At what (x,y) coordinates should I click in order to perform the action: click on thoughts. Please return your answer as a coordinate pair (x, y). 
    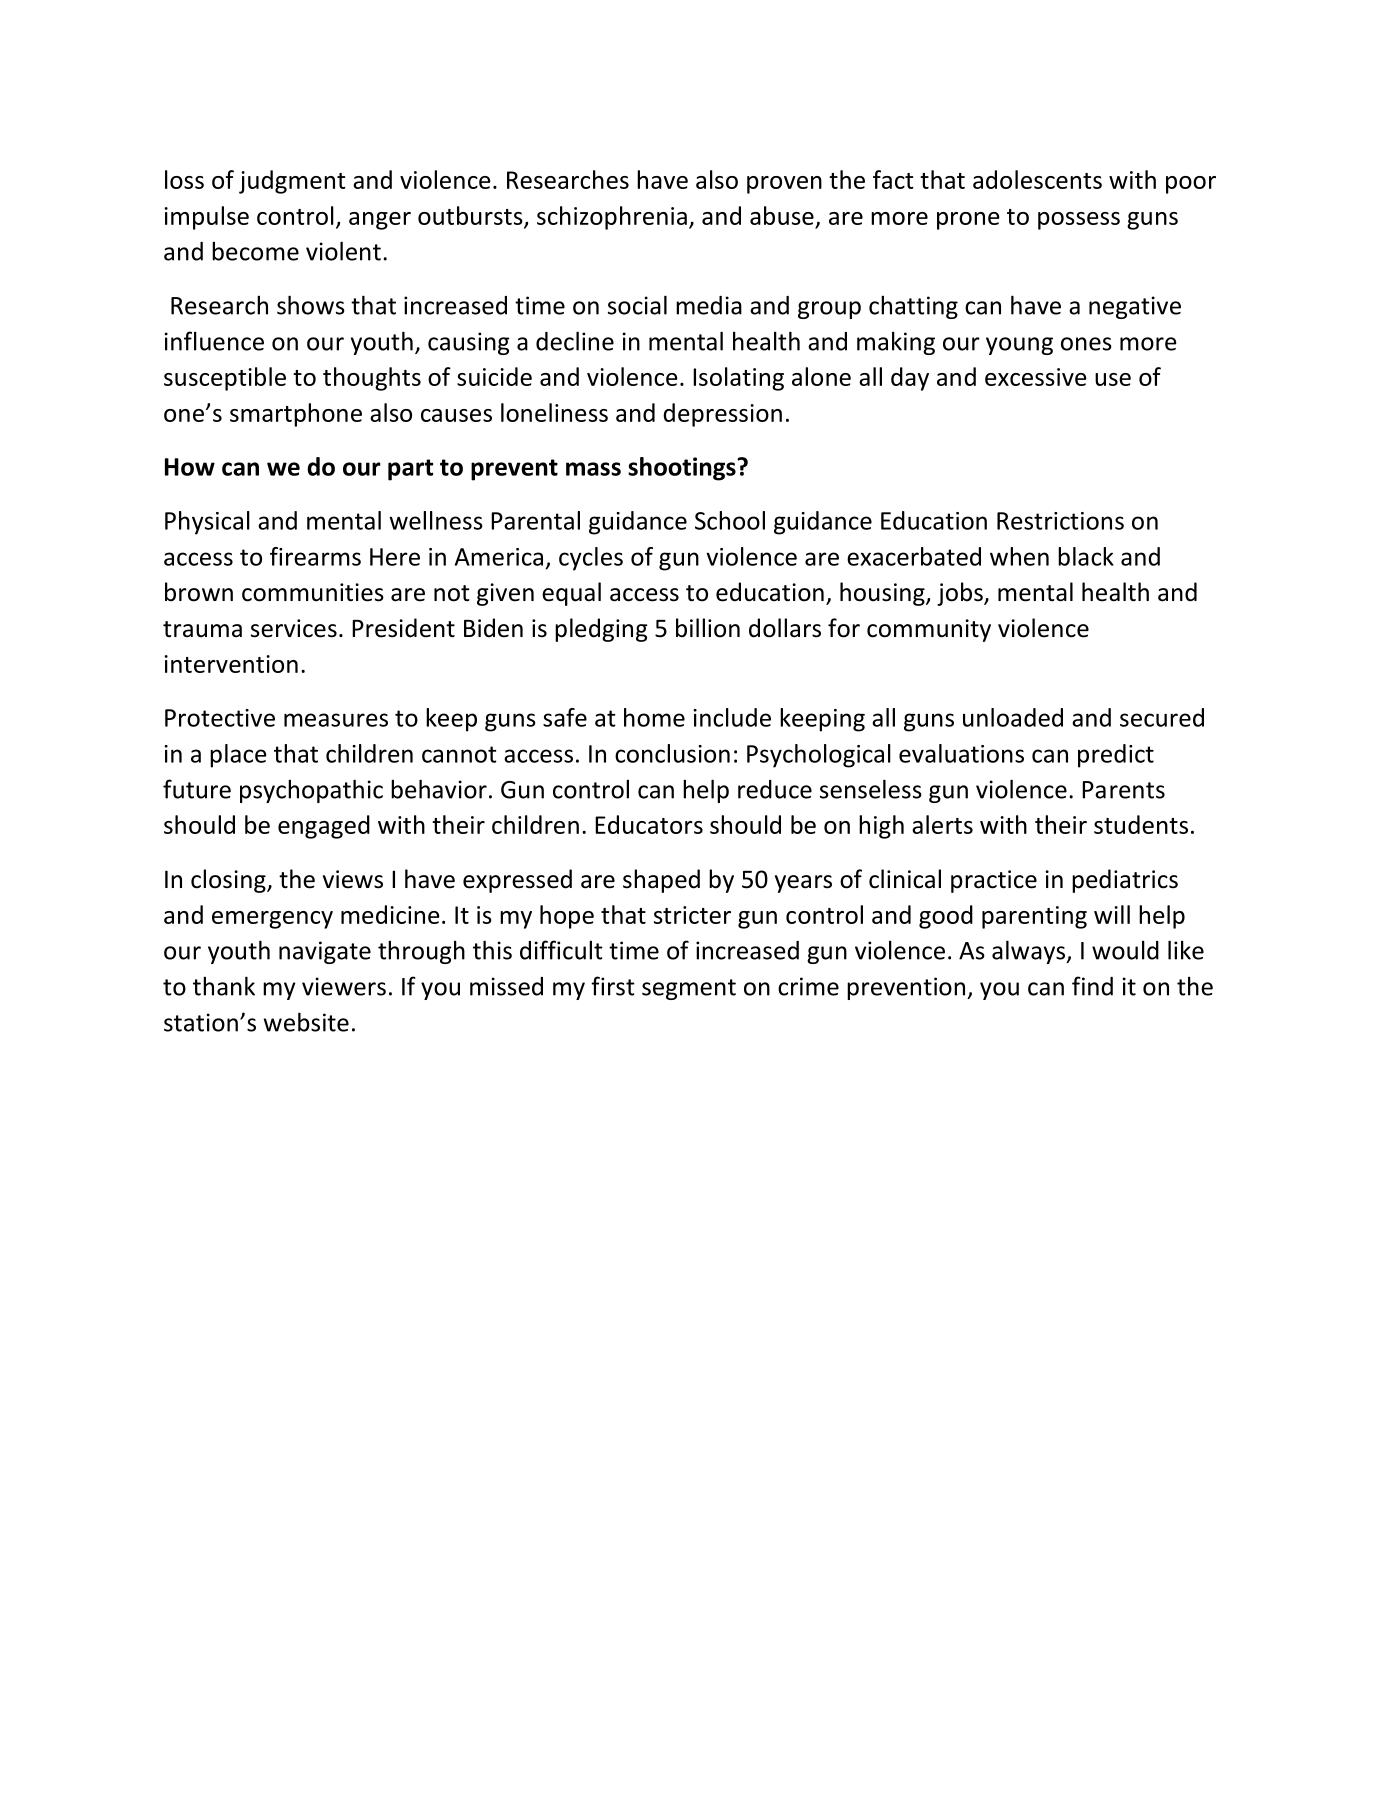
    Looking at the image, I should click on (372, 379).
